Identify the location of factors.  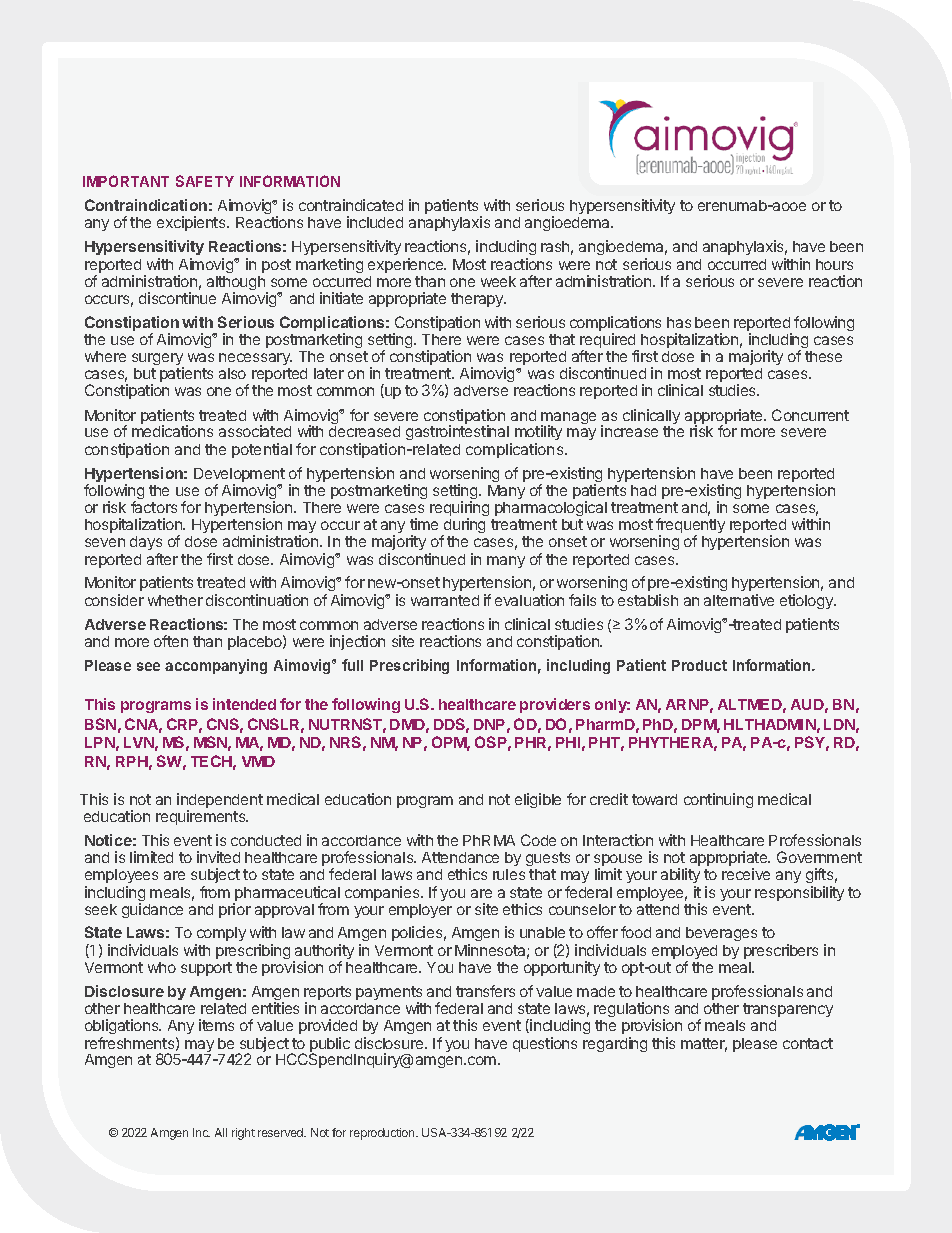
(154, 507).
